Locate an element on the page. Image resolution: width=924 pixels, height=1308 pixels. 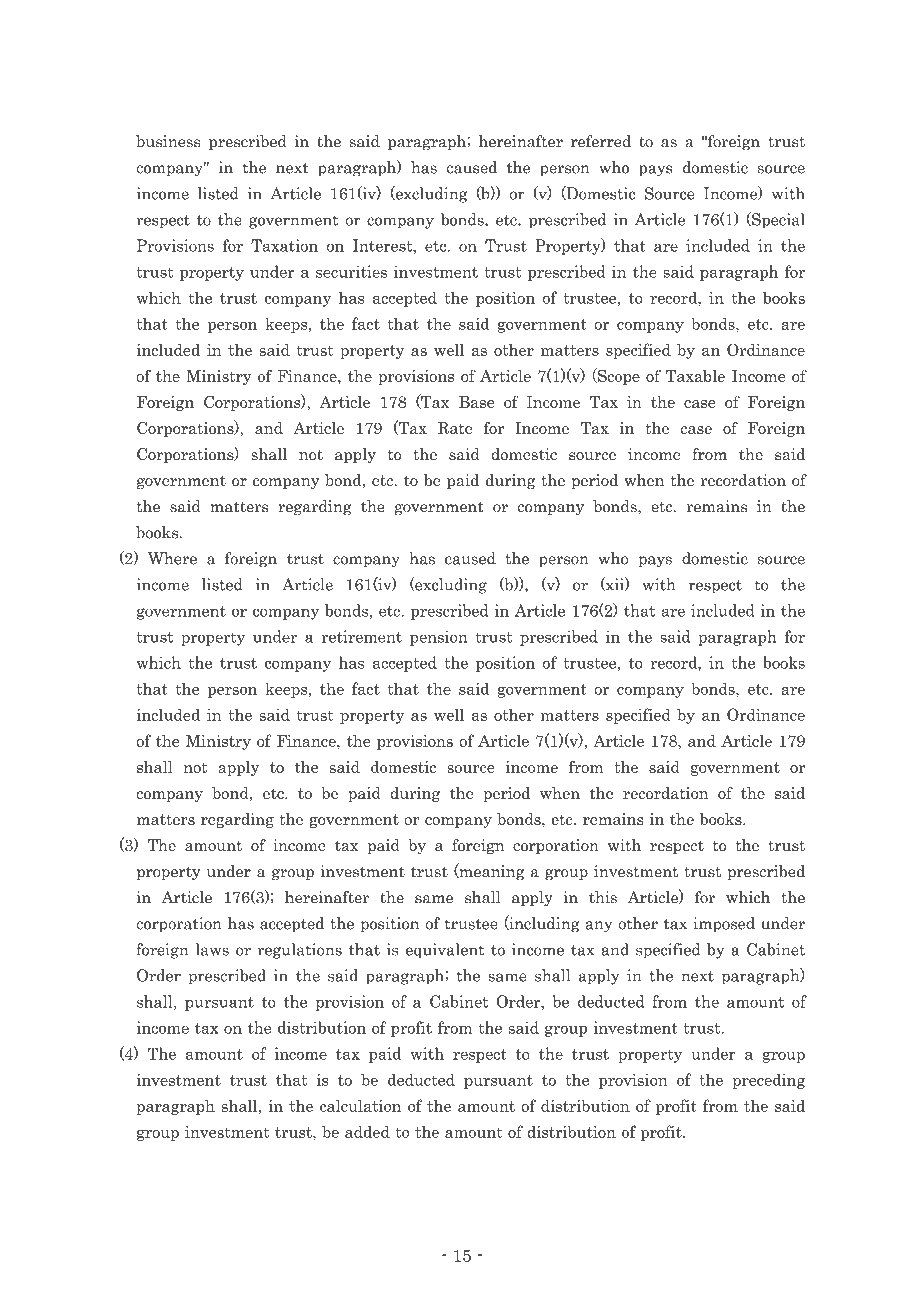
calculation is located at coordinates (360, 1105).
